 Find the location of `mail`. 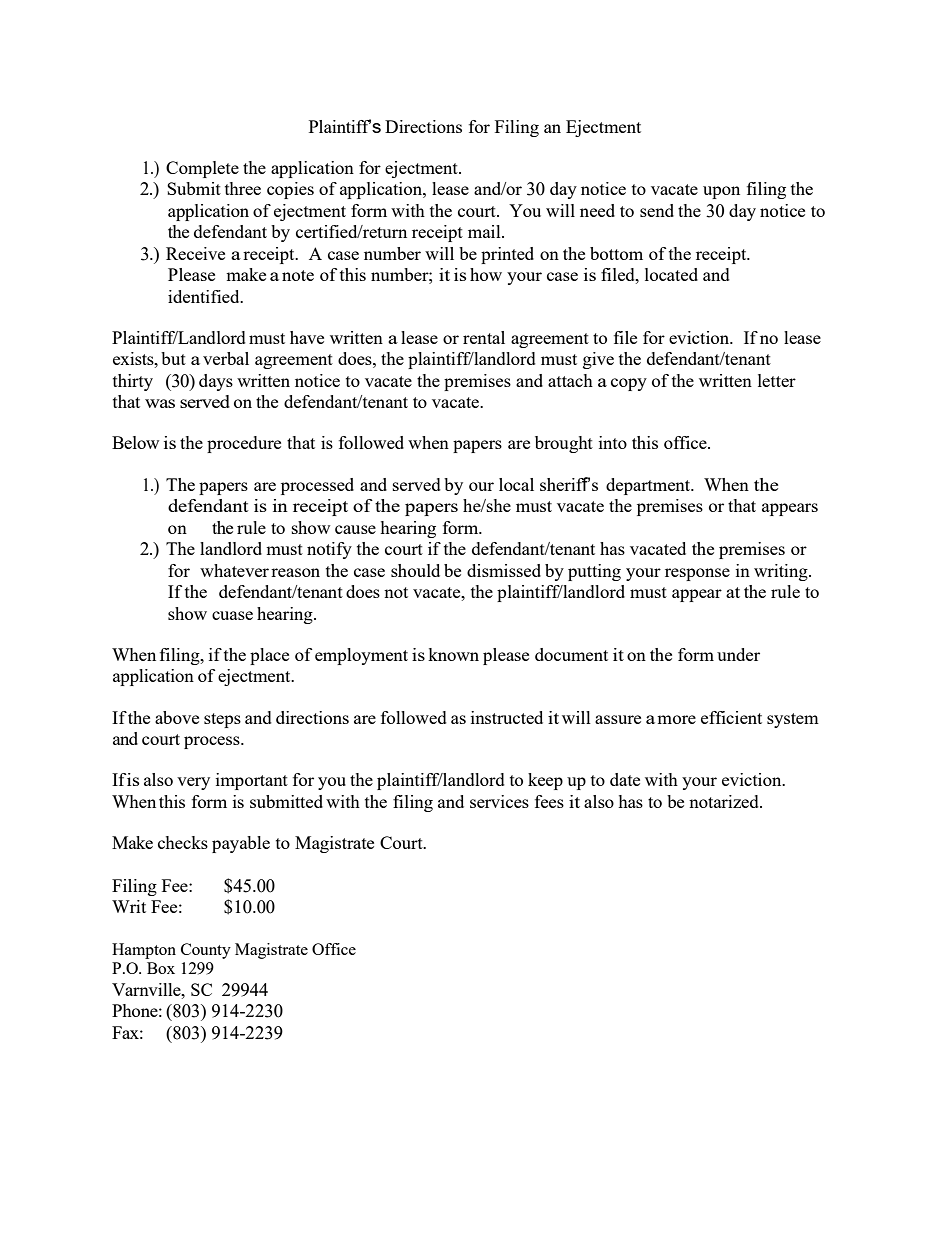

mail is located at coordinates (485, 231).
